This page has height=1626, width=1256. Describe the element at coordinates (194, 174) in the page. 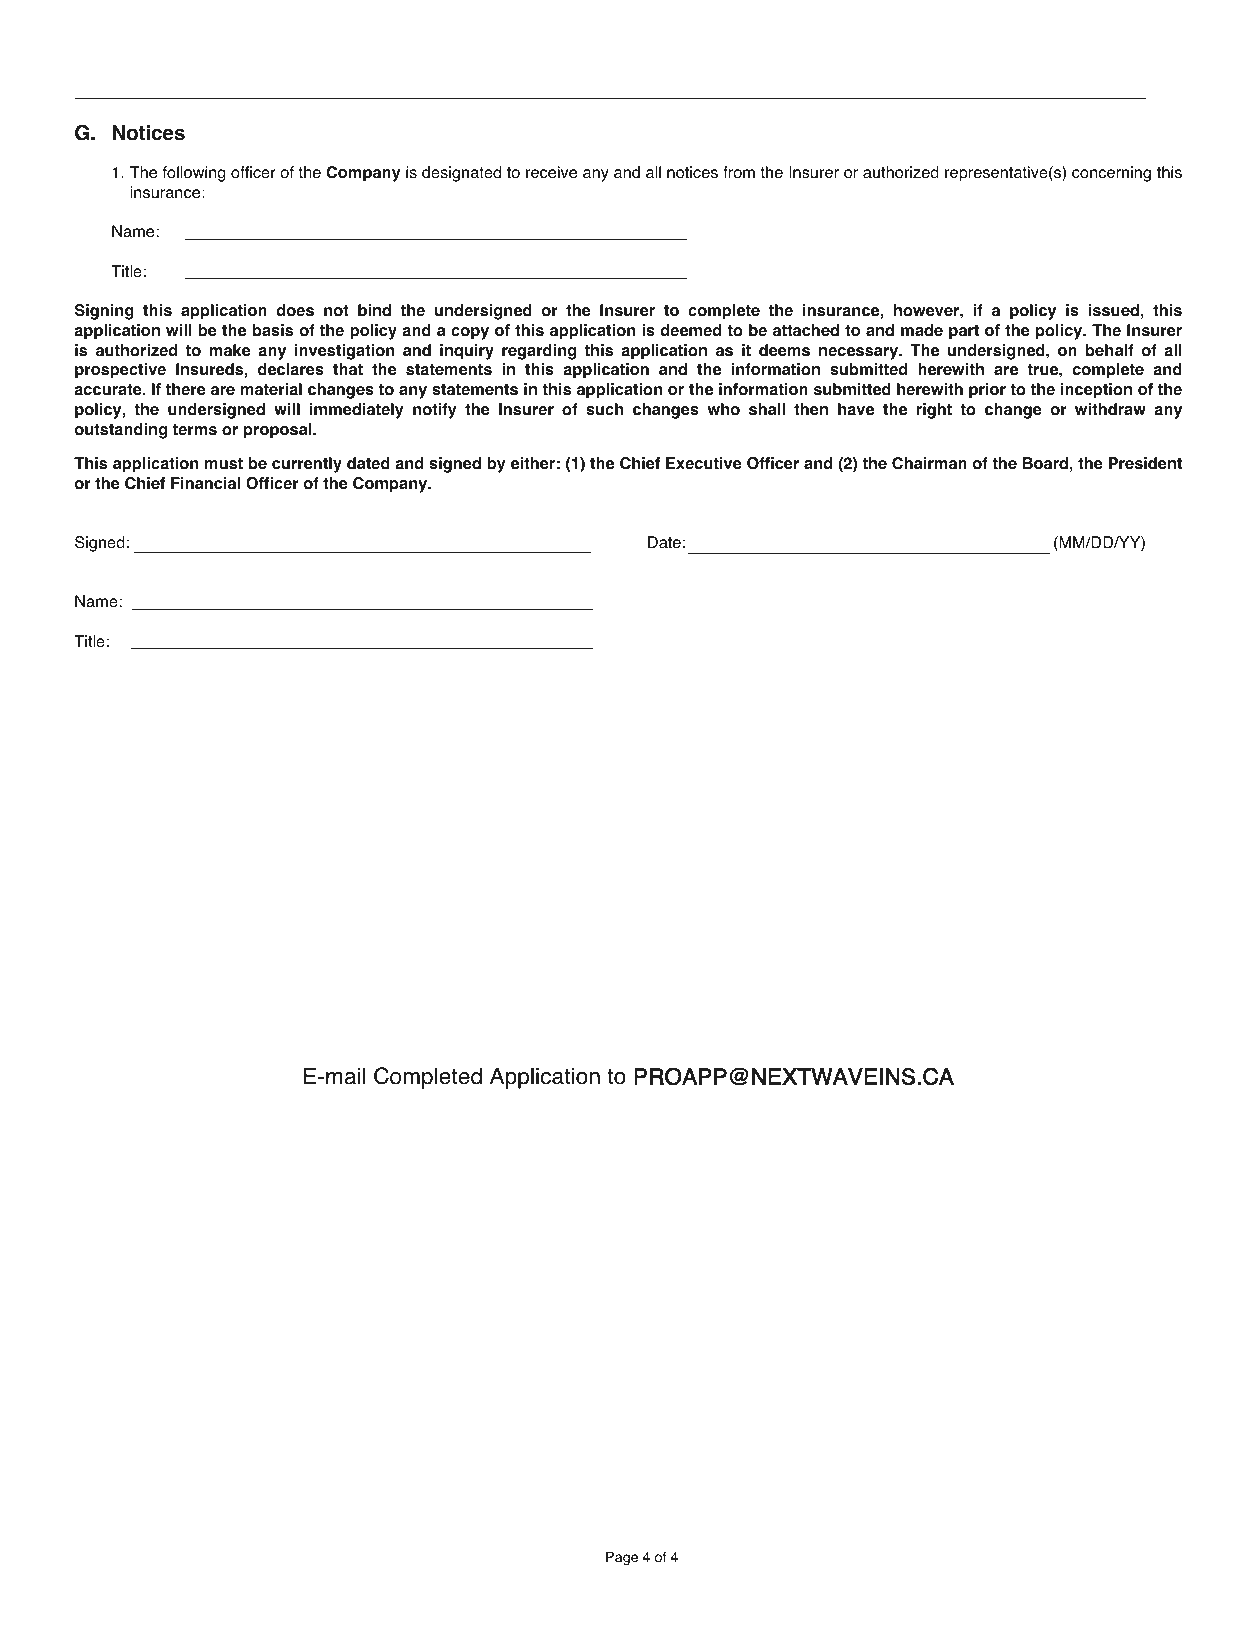

I see `following` at that location.
